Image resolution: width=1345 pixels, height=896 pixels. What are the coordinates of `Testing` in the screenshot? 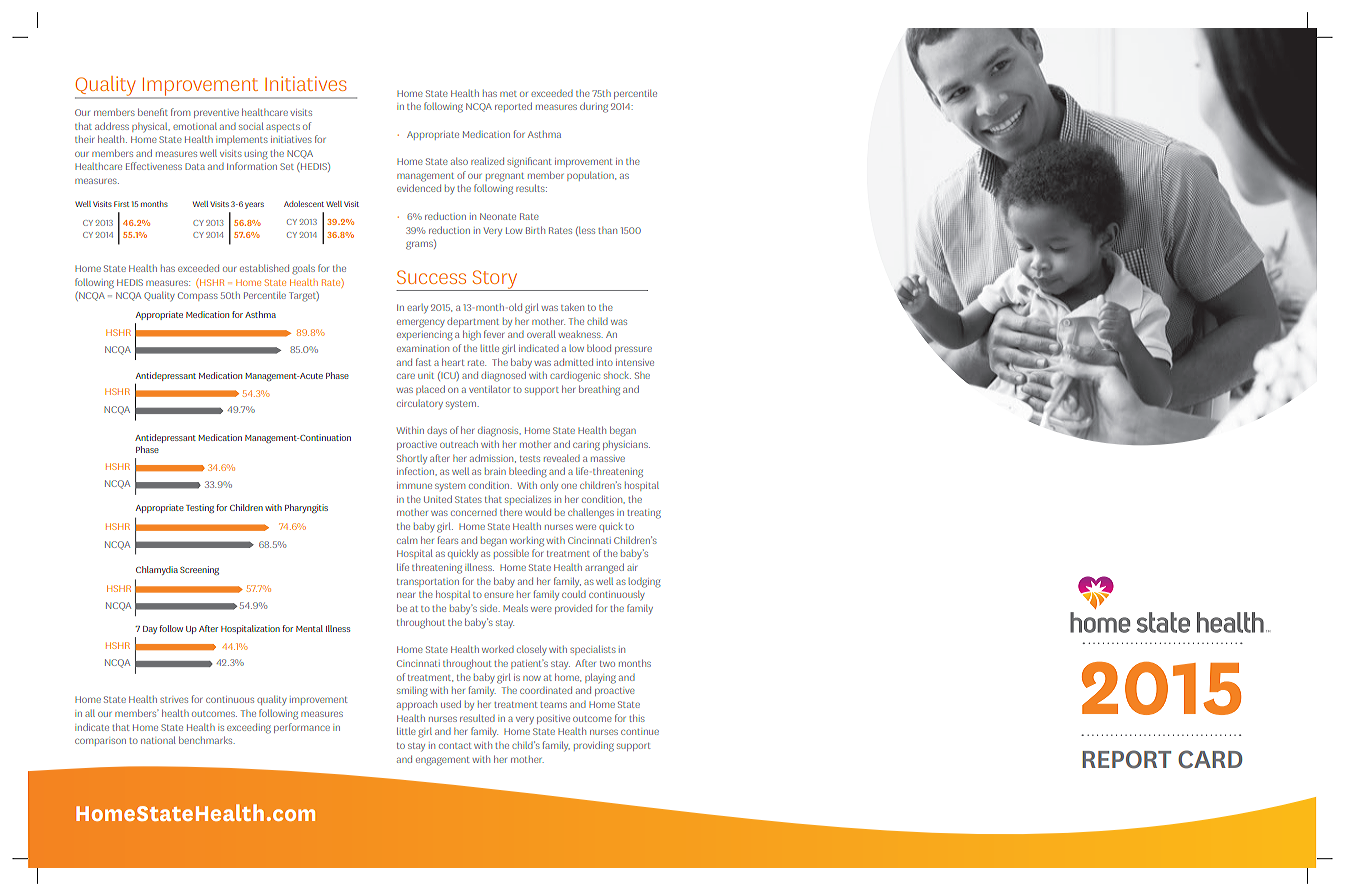 It's located at (200, 508).
